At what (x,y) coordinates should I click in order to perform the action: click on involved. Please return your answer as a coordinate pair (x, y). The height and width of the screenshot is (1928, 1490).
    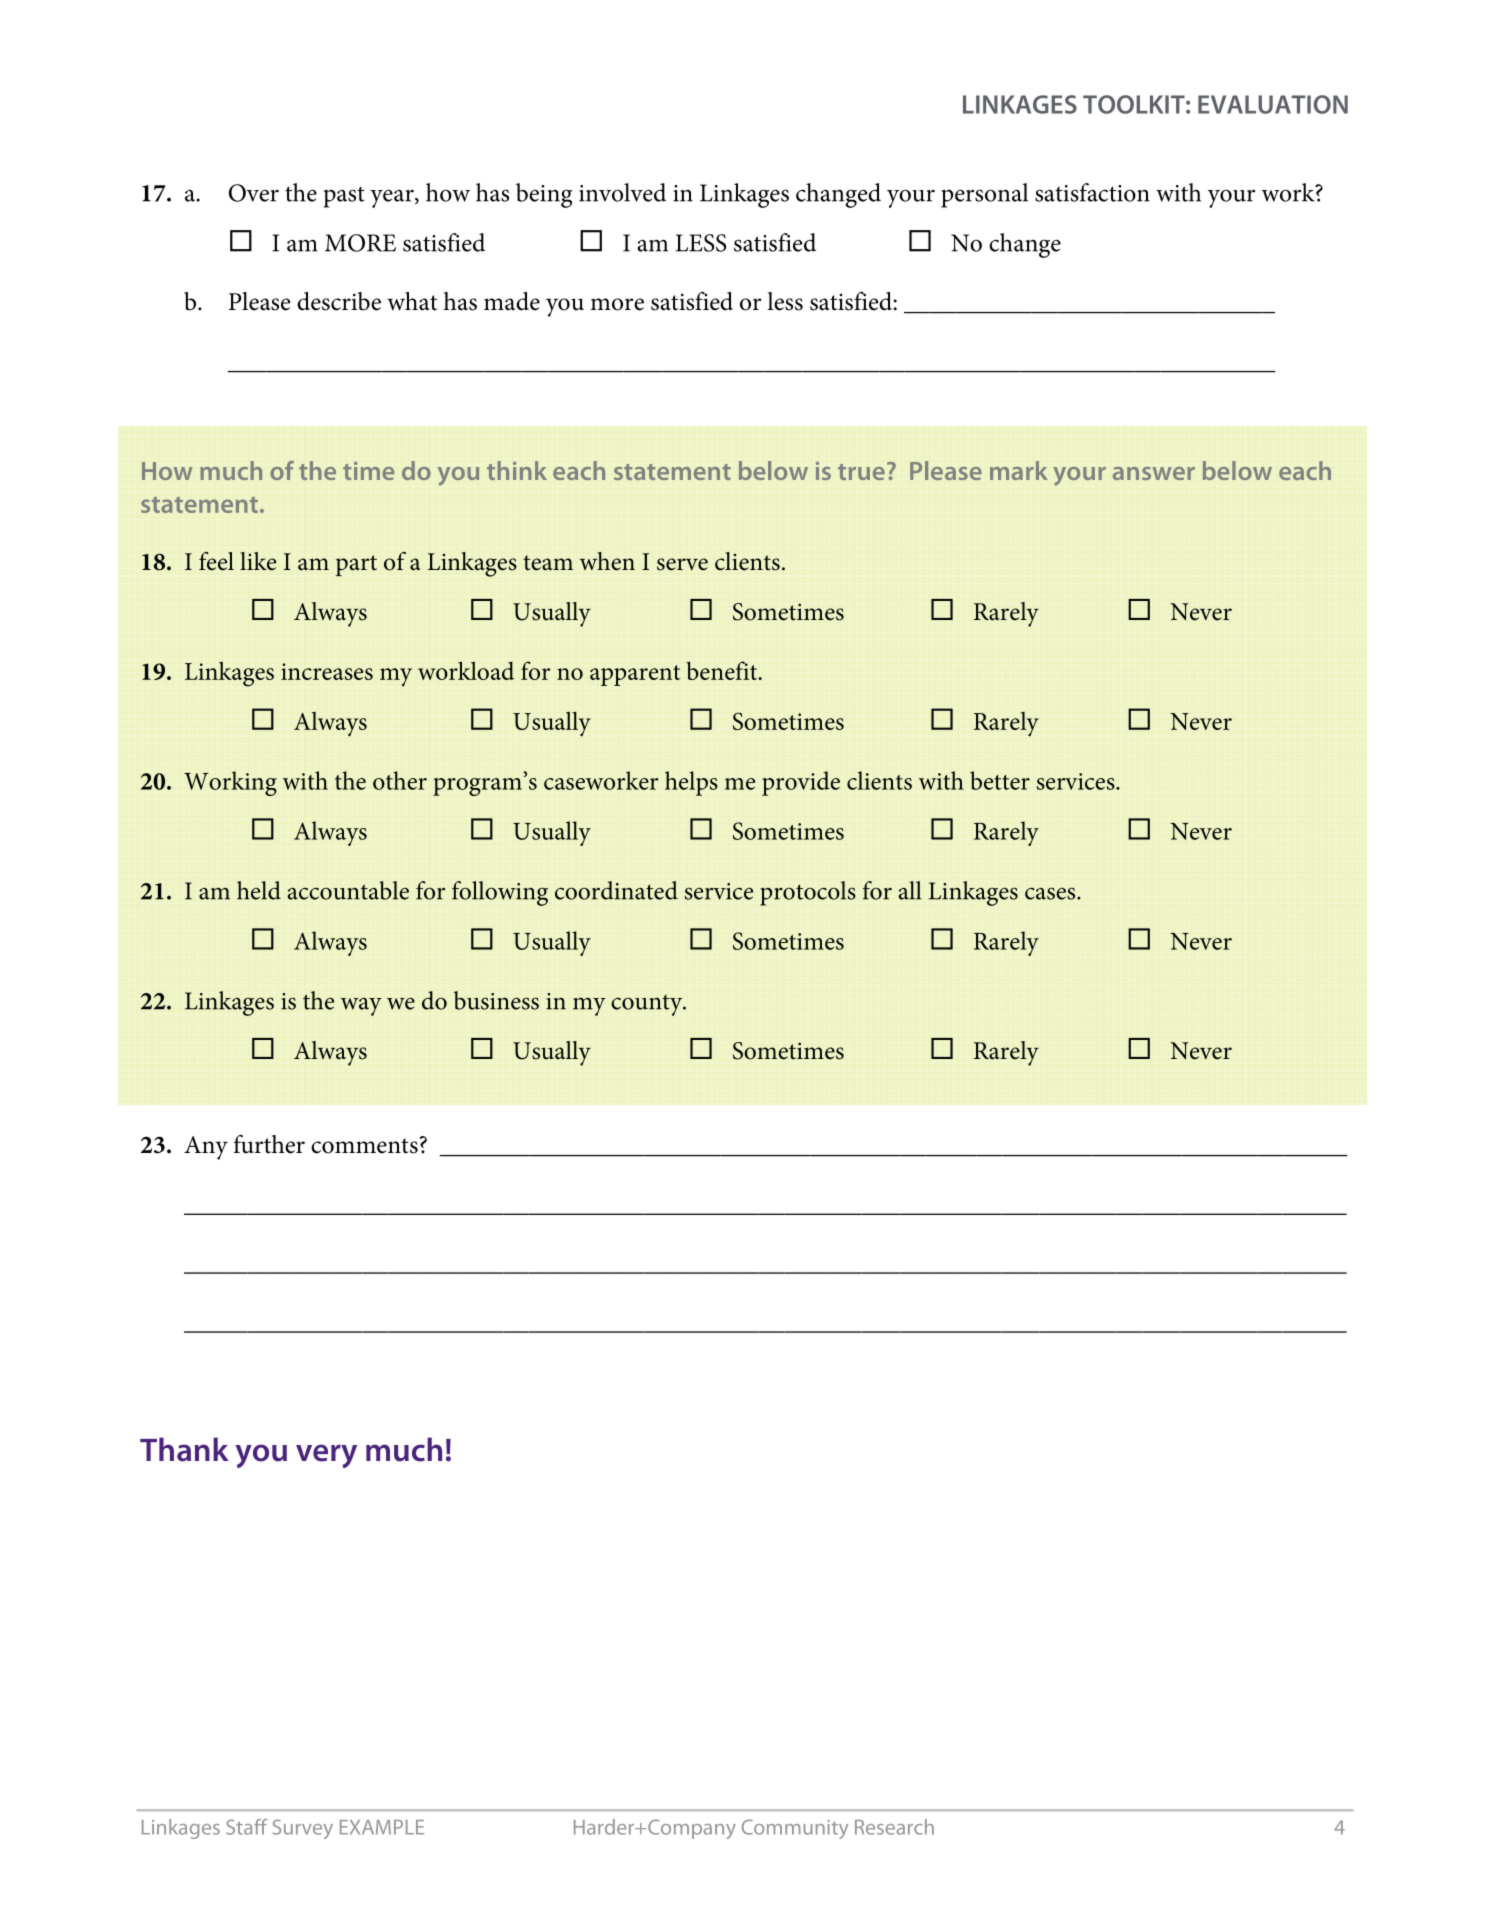
    Looking at the image, I should click on (622, 192).
